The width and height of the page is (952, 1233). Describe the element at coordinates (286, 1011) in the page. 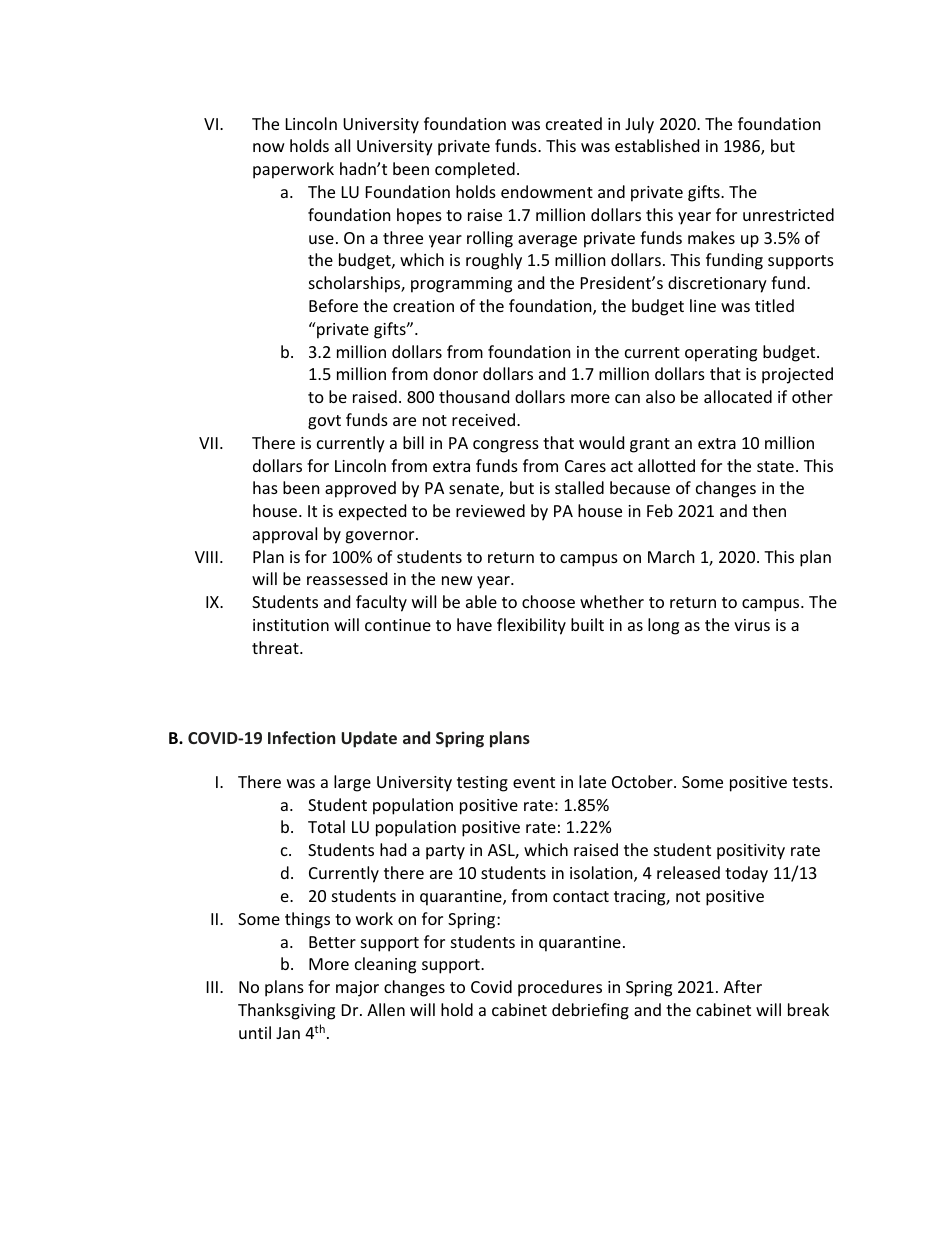

I see `Thanksgiving` at that location.
